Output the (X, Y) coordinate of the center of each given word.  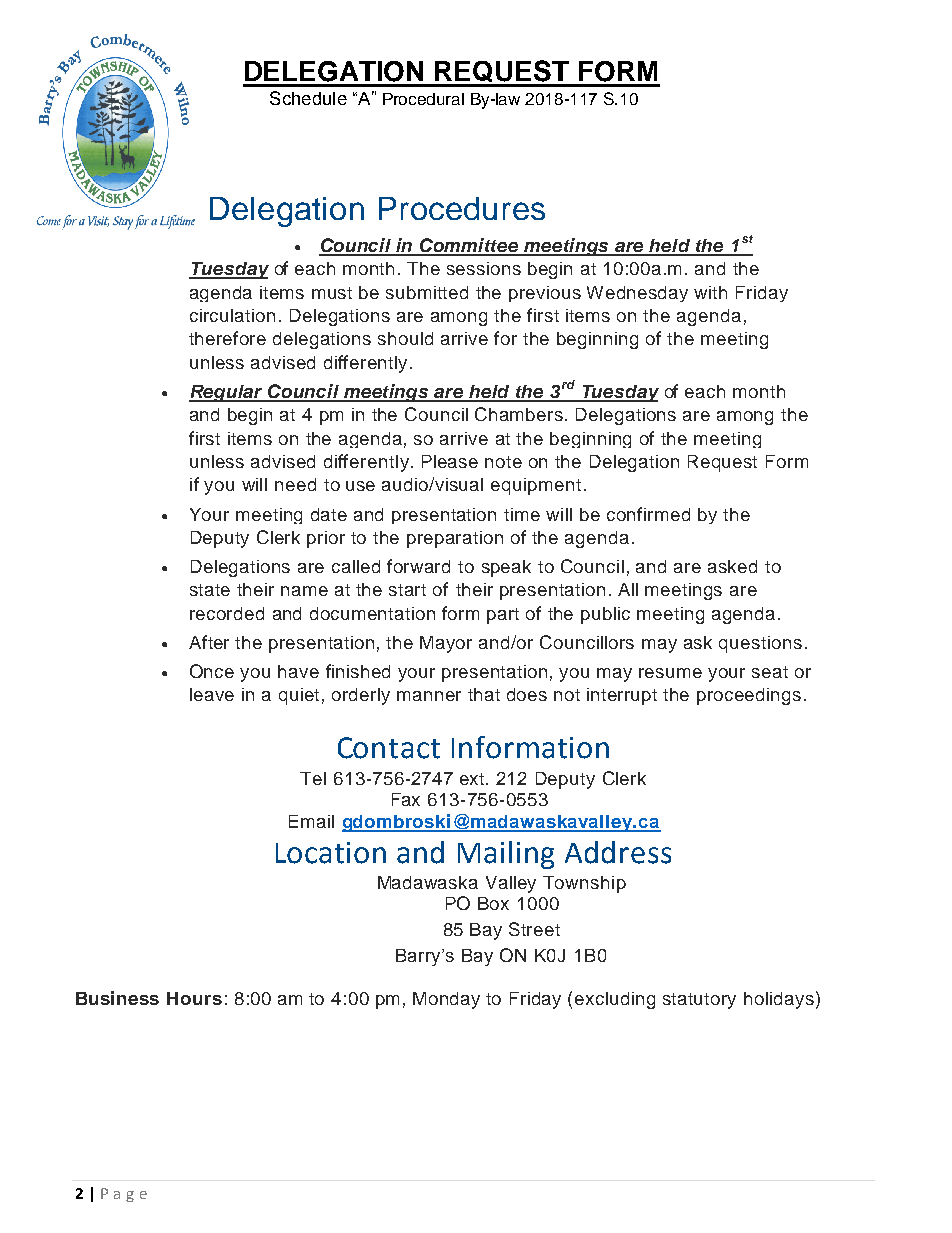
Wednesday (637, 294)
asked (732, 566)
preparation (455, 539)
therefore (227, 338)
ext (473, 779)
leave (212, 694)
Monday (446, 1000)
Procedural (423, 99)
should (405, 338)
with (710, 292)
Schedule (308, 98)
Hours (194, 998)
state (210, 590)
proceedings (749, 696)
